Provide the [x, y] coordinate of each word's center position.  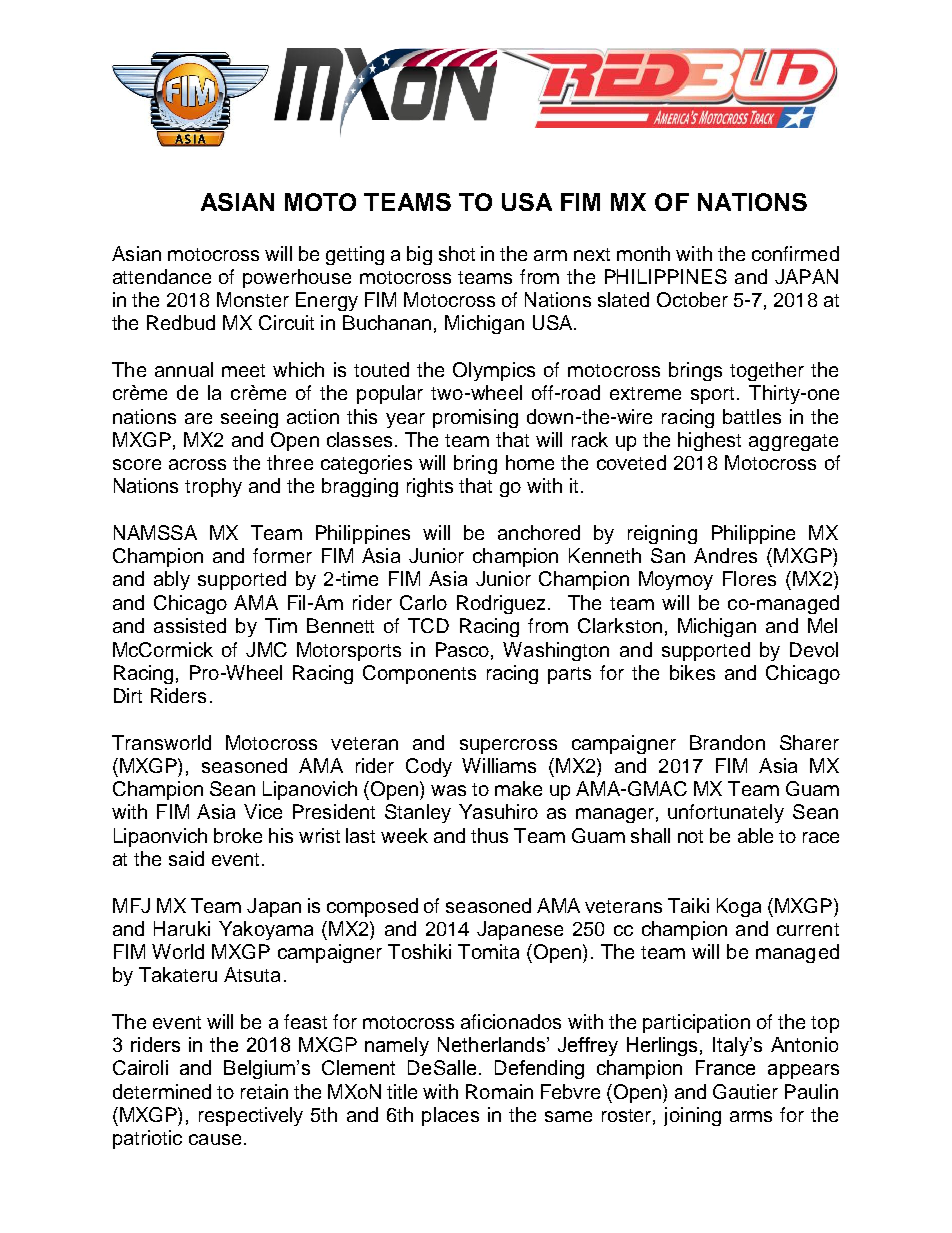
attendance [162, 276]
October [692, 299]
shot [457, 253]
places [450, 1116]
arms [751, 1116]
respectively [251, 1116]
